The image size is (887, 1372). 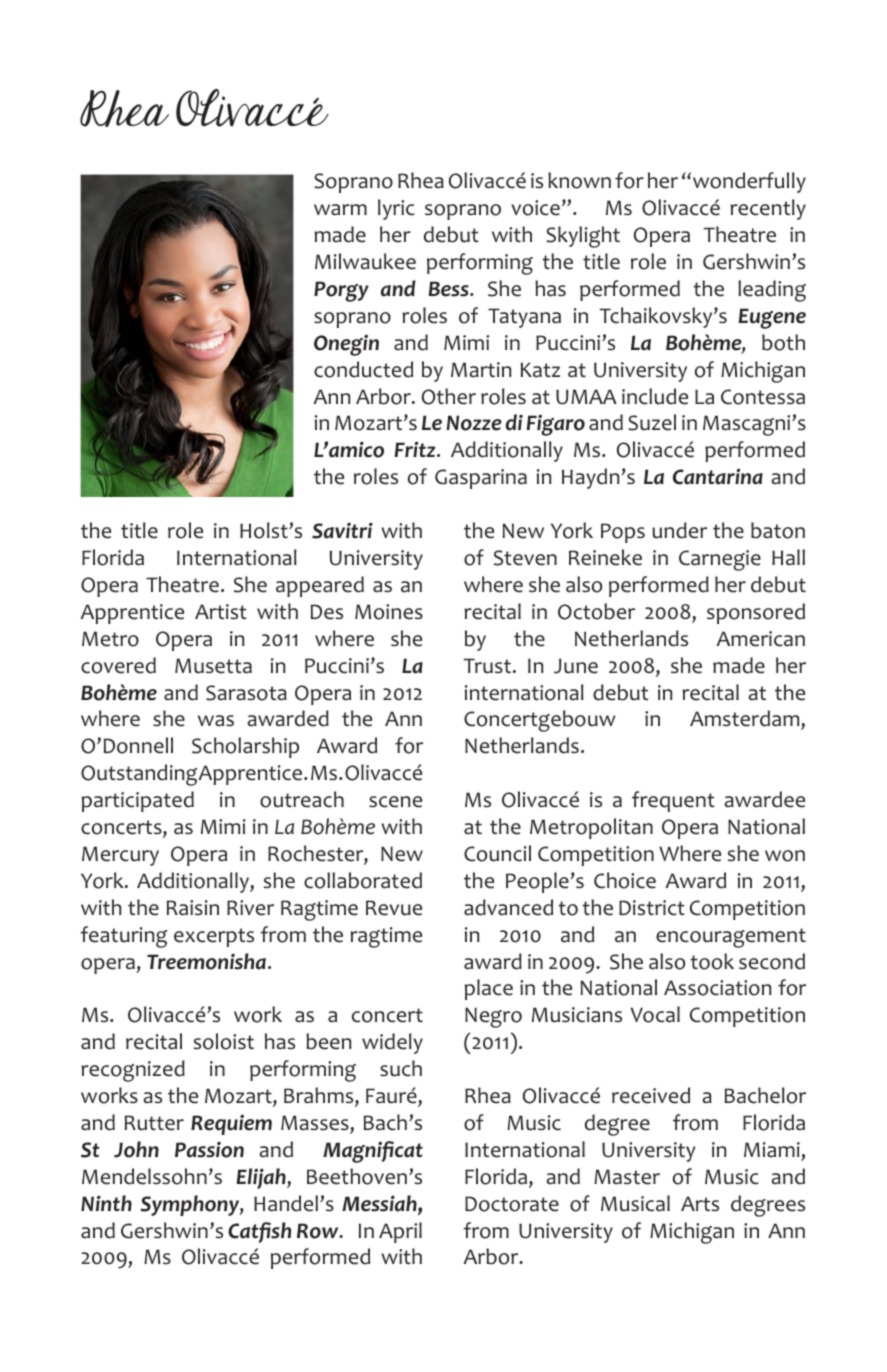 What do you see at coordinates (120, 856) in the page?
I see `Mercury` at bounding box center [120, 856].
